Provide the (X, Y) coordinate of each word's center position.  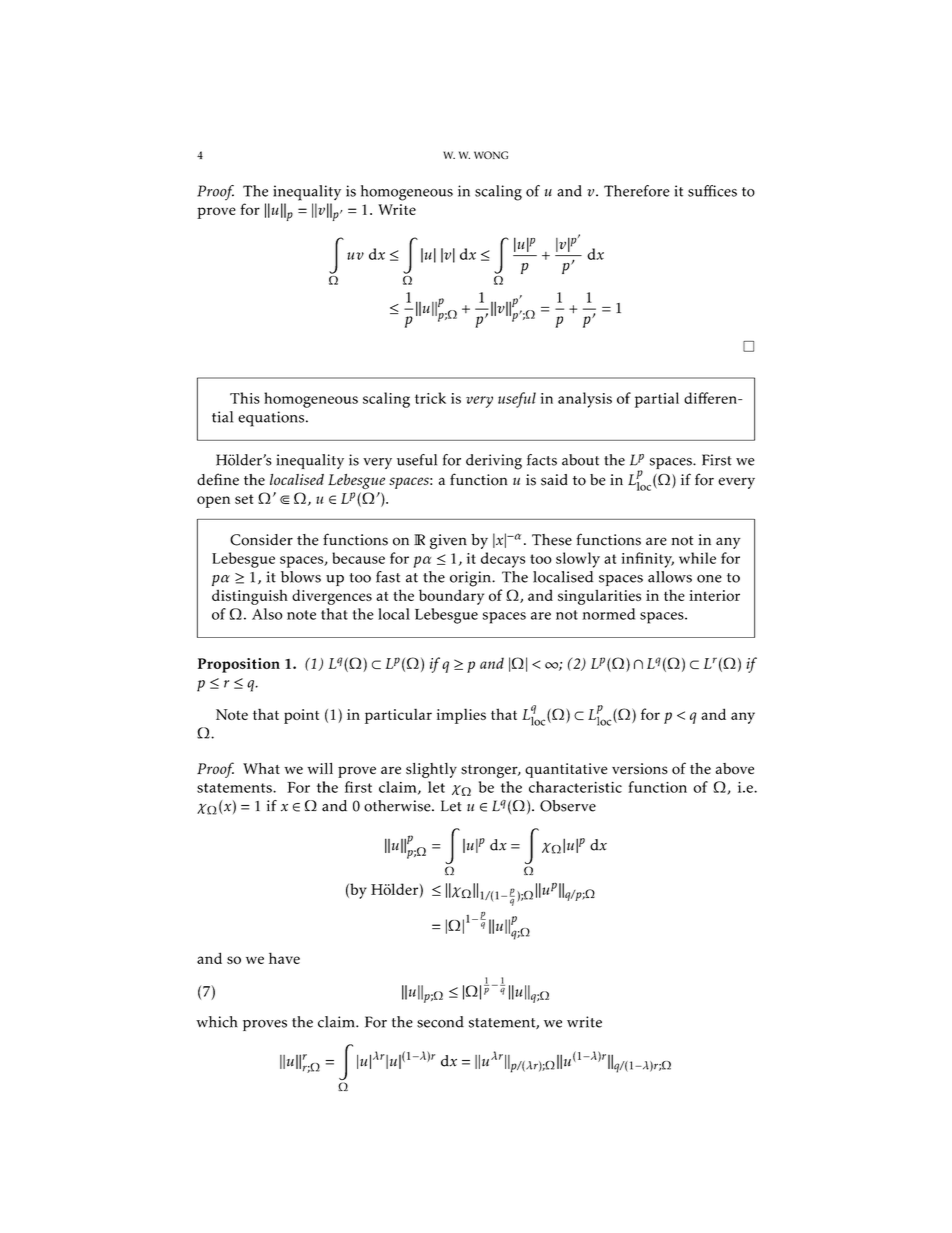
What (261, 768)
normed (608, 614)
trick (430, 398)
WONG (491, 155)
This (245, 398)
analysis (585, 400)
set (244, 499)
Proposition (239, 665)
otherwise (398, 806)
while (697, 558)
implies (461, 716)
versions (640, 769)
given (448, 541)
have (284, 958)
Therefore (637, 191)
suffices (712, 191)
